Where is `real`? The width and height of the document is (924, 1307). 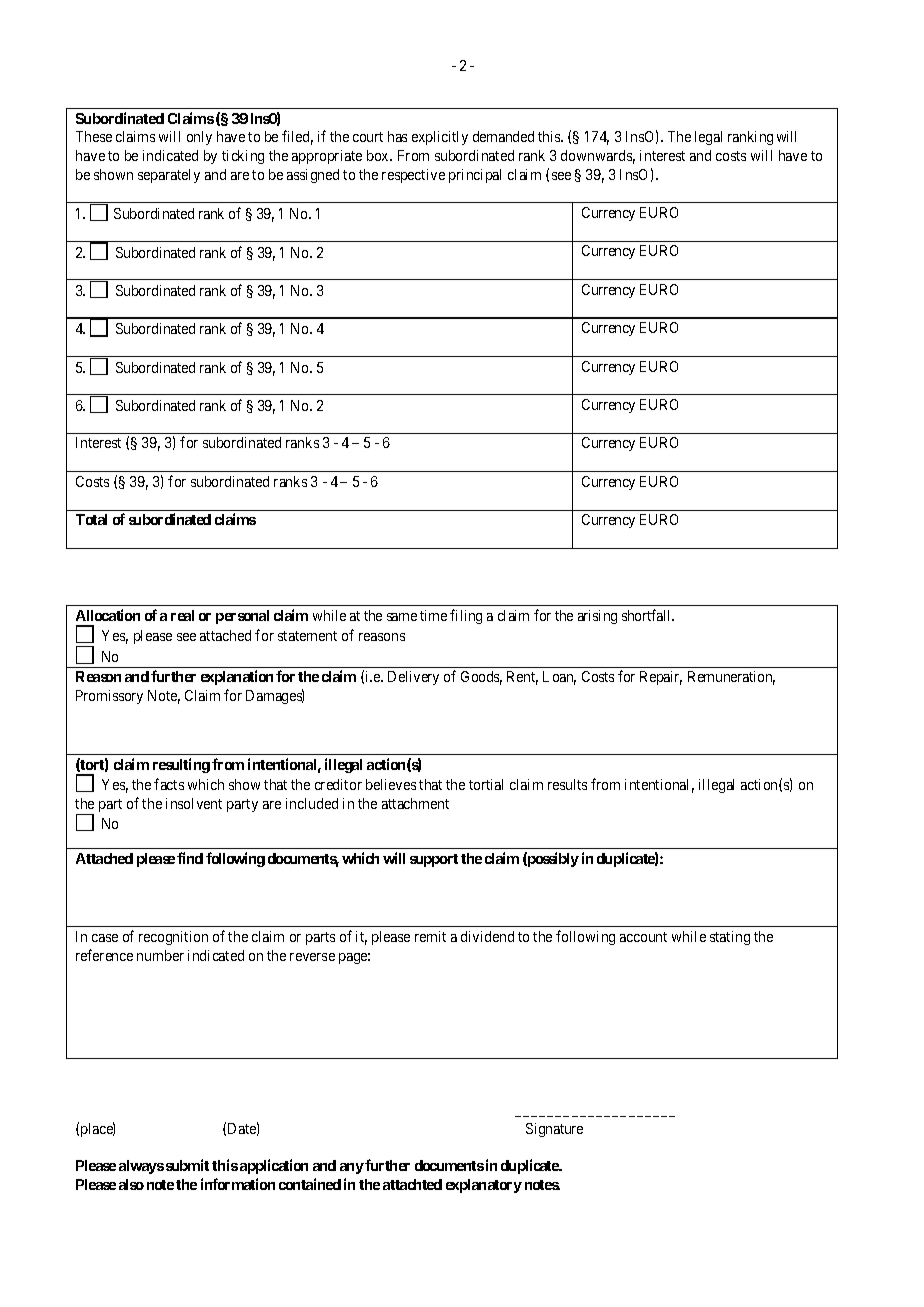 real is located at coordinates (182, 615).
